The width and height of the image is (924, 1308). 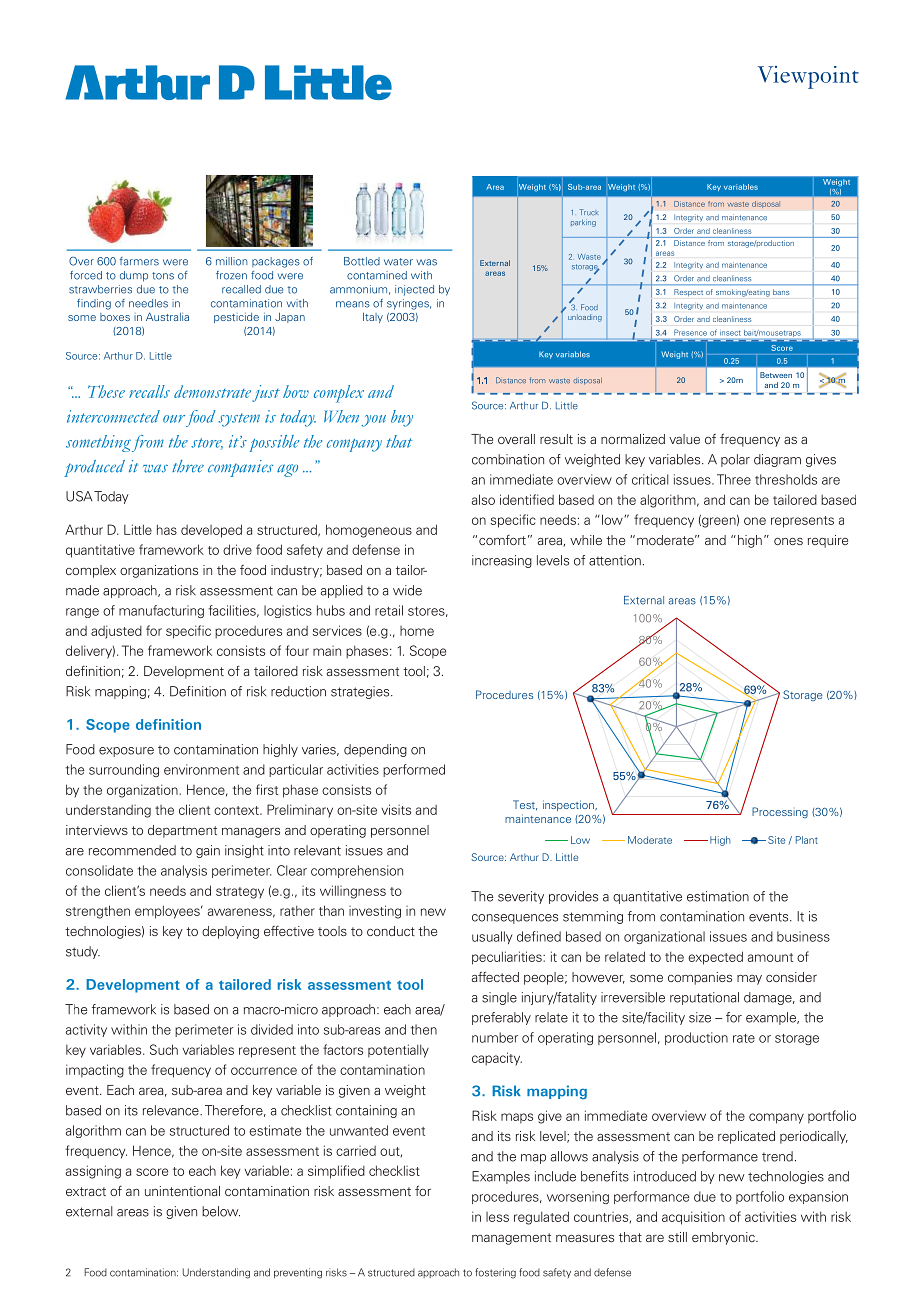 What do you see at coordinates (161, 611) in the image?
I see `manufacturing` at bounding box center [161, 611].
